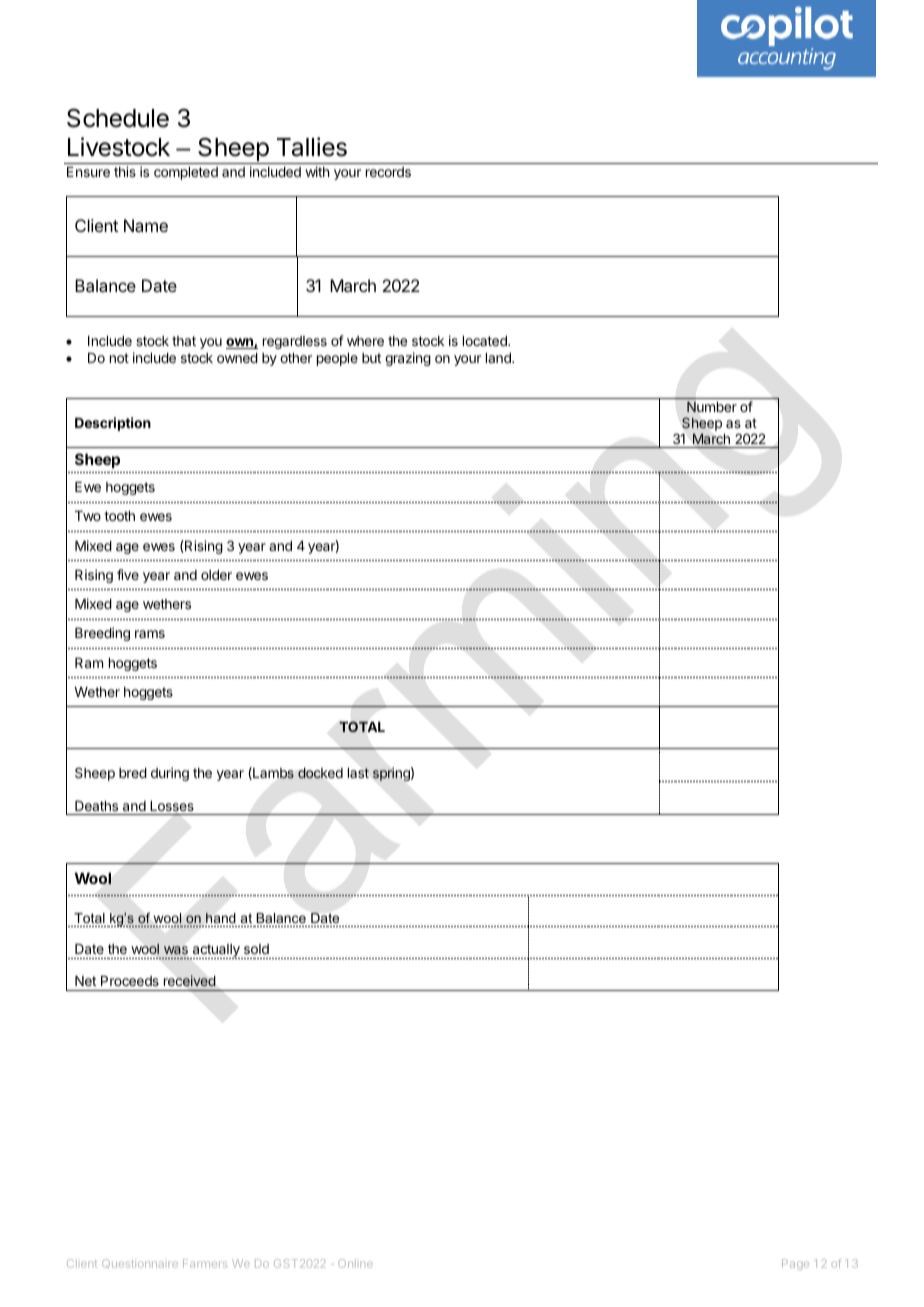 The image size is (924, 1307). What do you see at coordinates (358, 773) in the screenshot?
I see `last` at bounding box center [358, 773].
